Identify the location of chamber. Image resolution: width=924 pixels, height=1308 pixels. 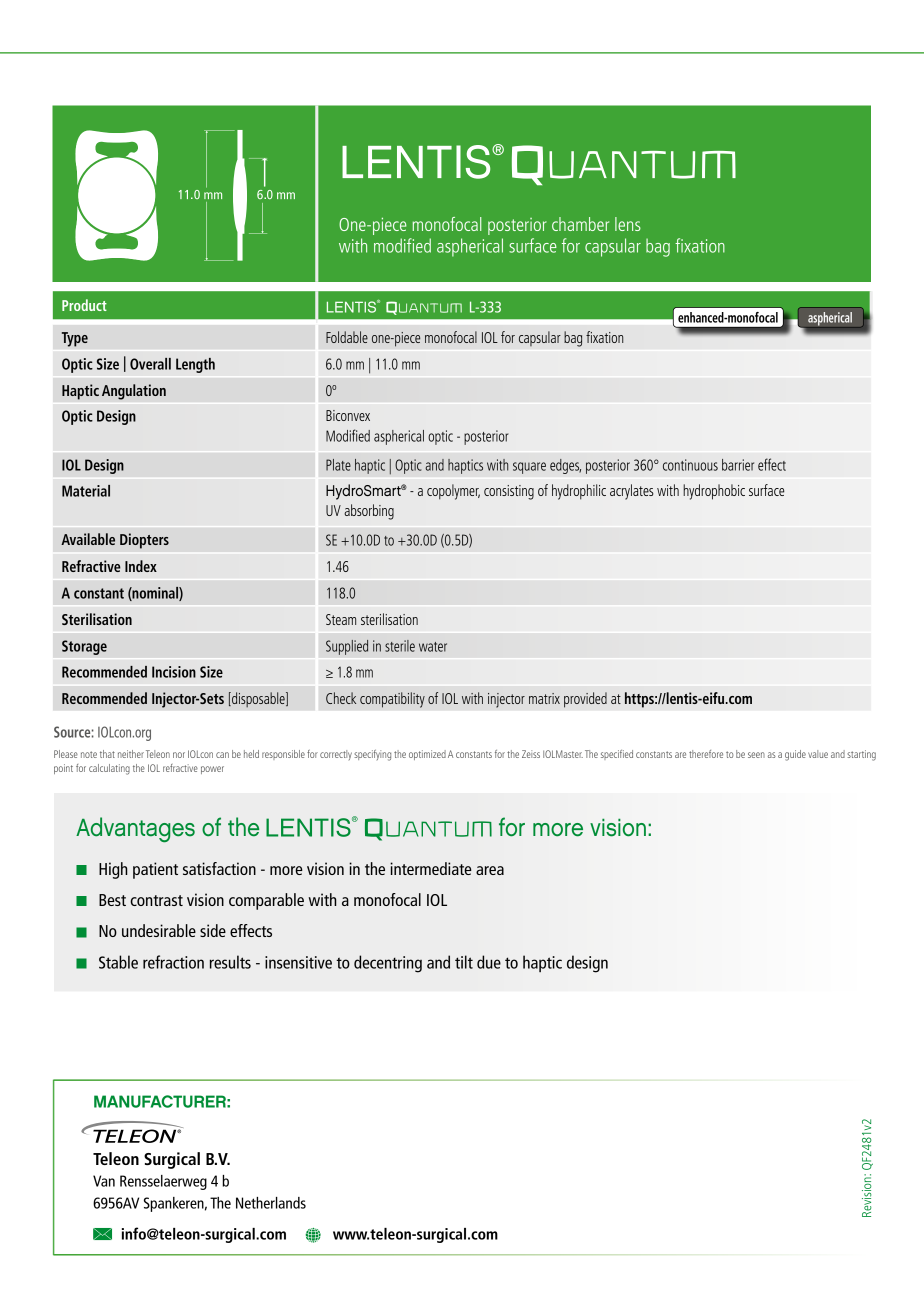
(580, 224).
